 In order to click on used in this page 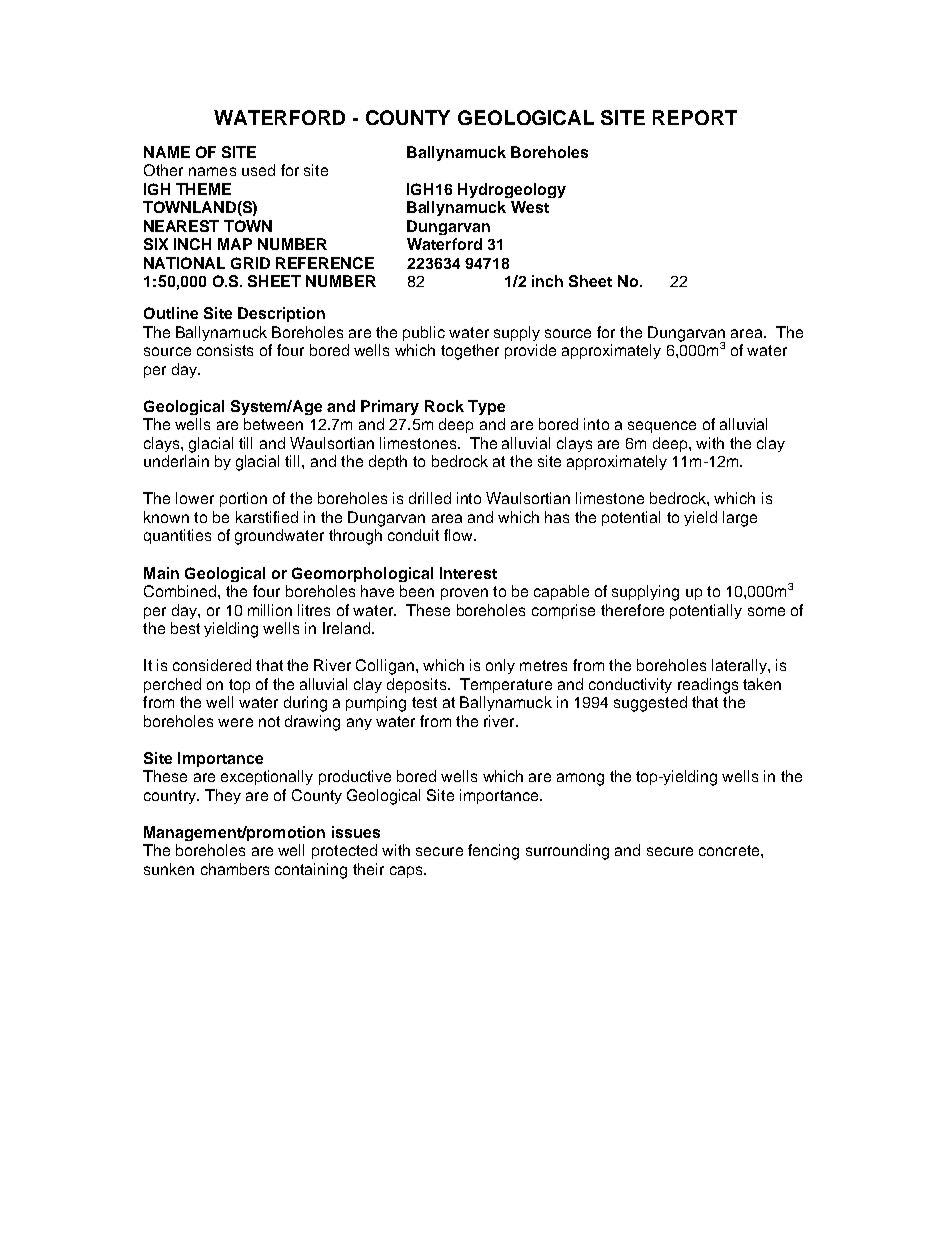, I will do `click(258, 170)`.
